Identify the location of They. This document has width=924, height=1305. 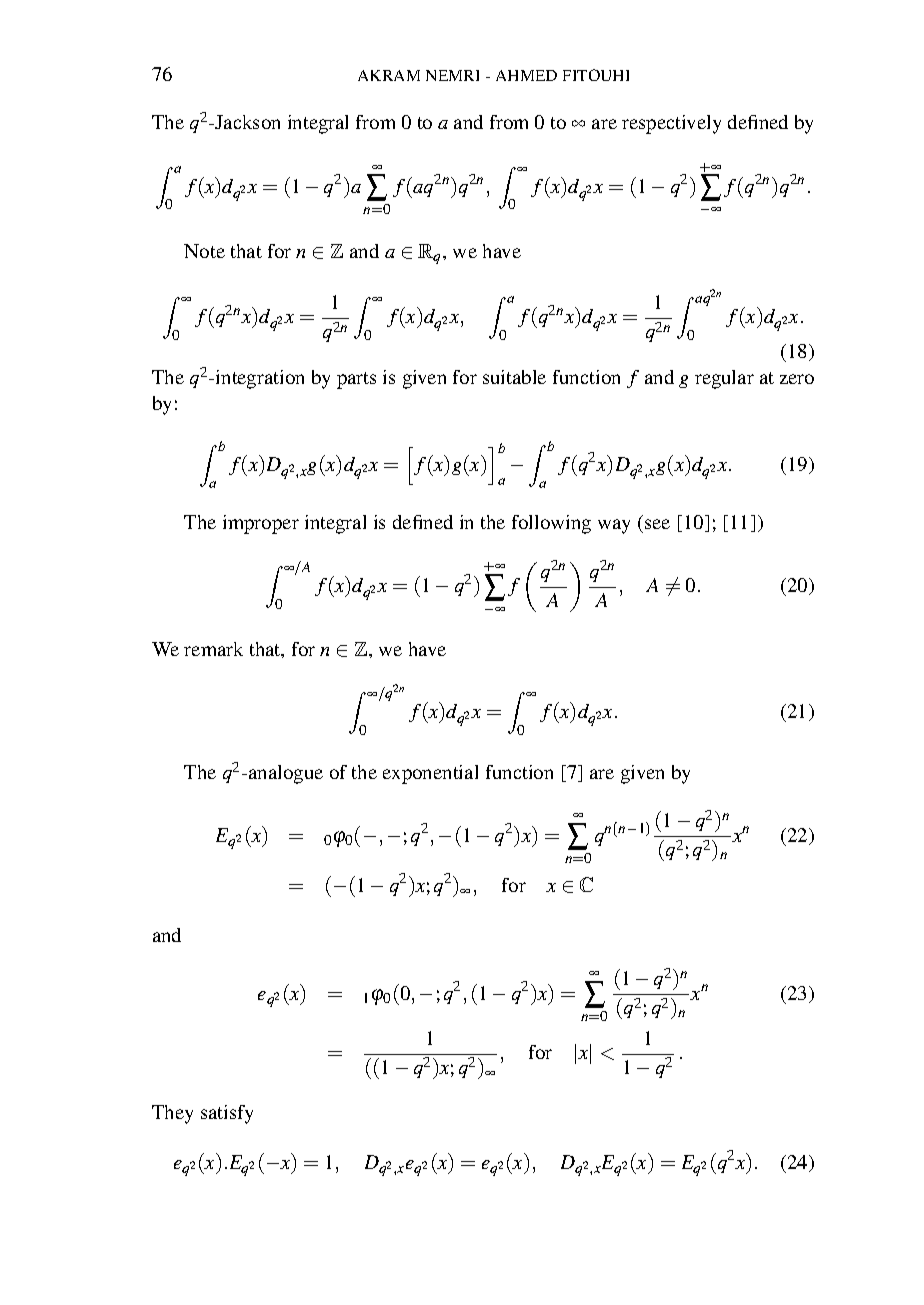
(172, 1114).
